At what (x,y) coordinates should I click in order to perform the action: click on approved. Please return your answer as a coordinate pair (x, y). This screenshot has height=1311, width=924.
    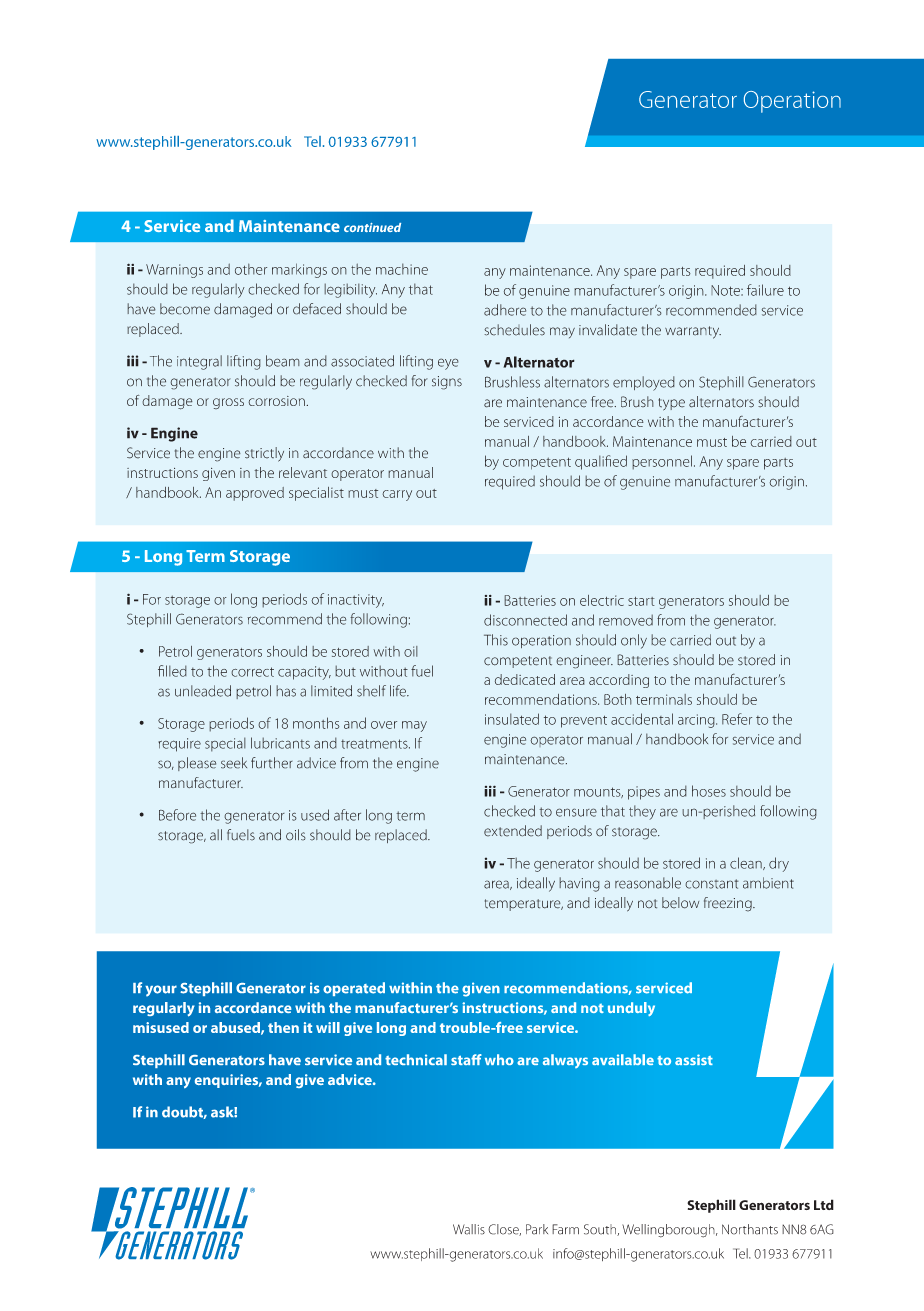
    Looking at the image, I should click on (255, 494).
